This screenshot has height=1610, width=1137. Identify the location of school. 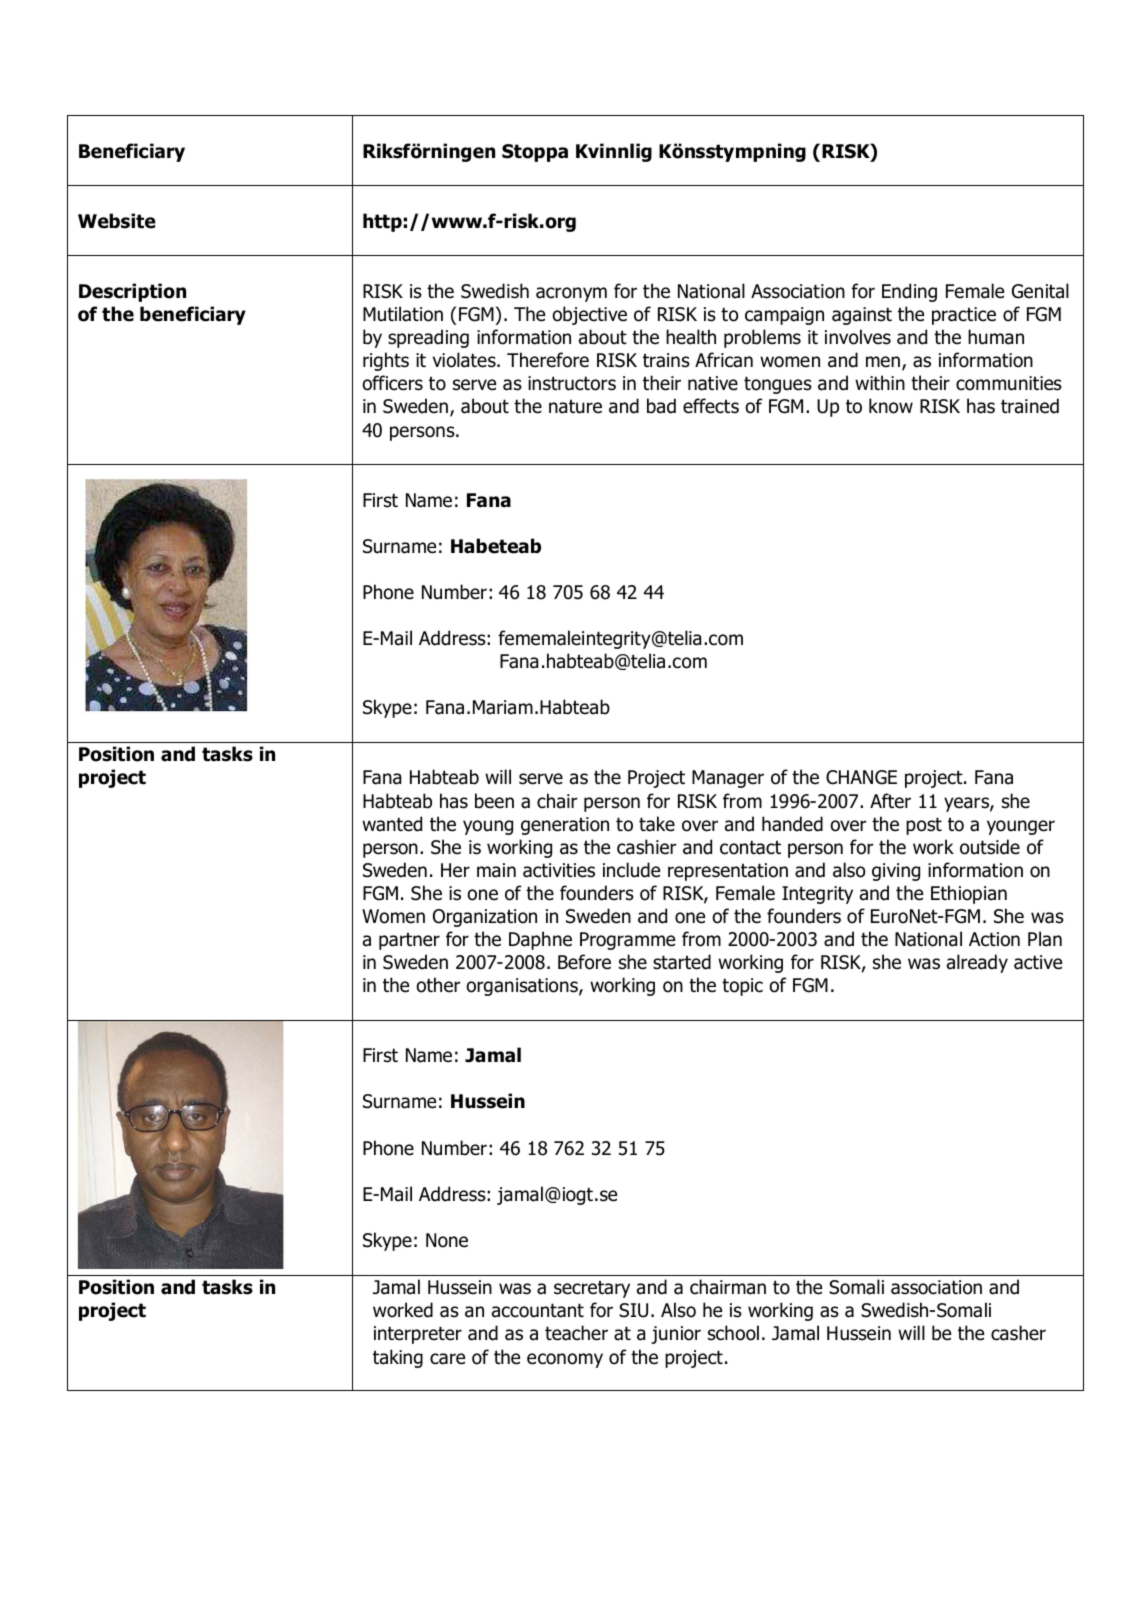
(733, 1333).
